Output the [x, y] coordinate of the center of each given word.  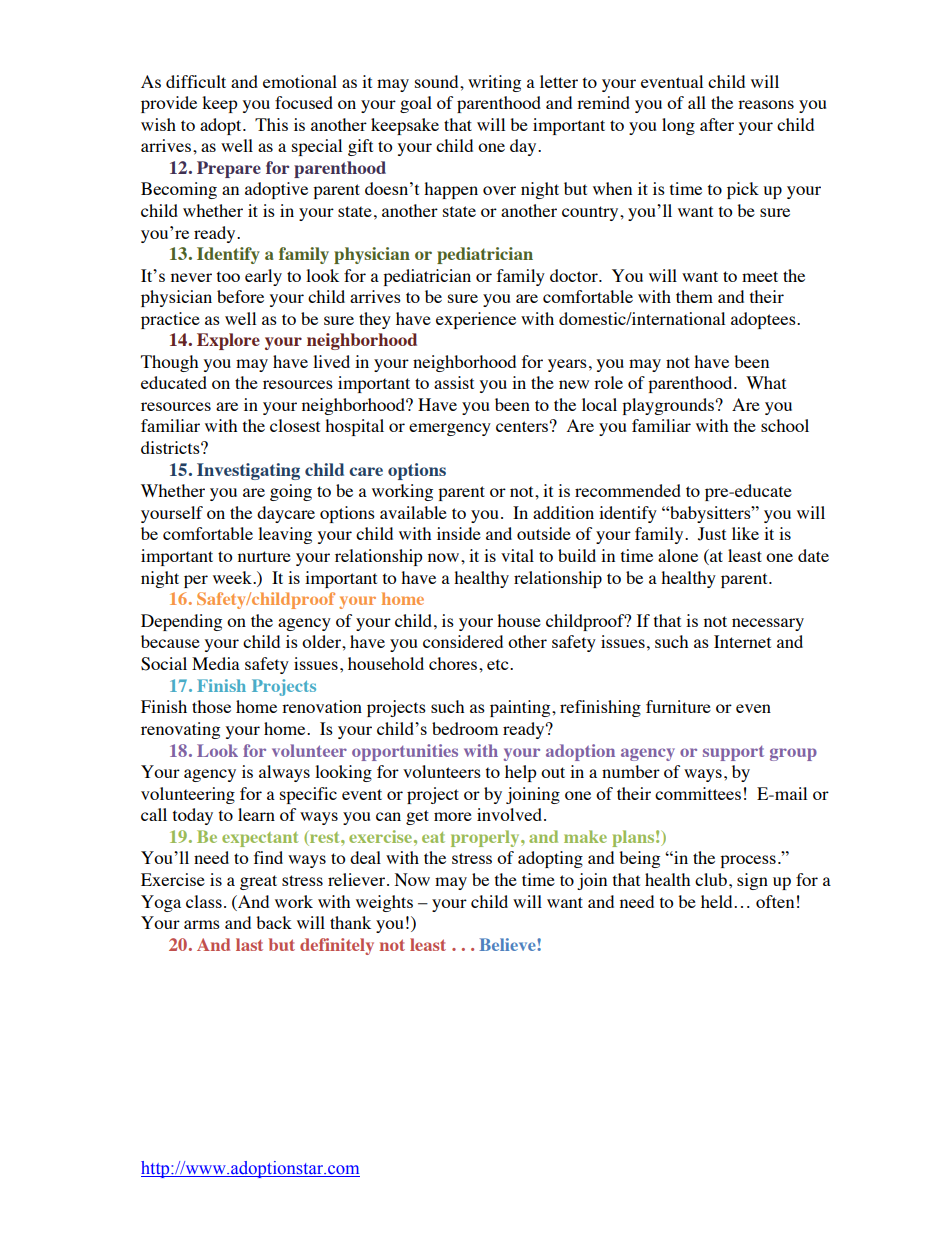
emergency [450, 429]
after [717, 124]
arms [202, 924]
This [271, 124]
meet [760, 276]
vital [517, 555]
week [233, 577]
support [733, 753]
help [521, 773]
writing [494, 83]
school [785, 425]
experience [476, 320]
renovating [180, 730]
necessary [768, 624]
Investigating [248, 471]
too [228, 276]
